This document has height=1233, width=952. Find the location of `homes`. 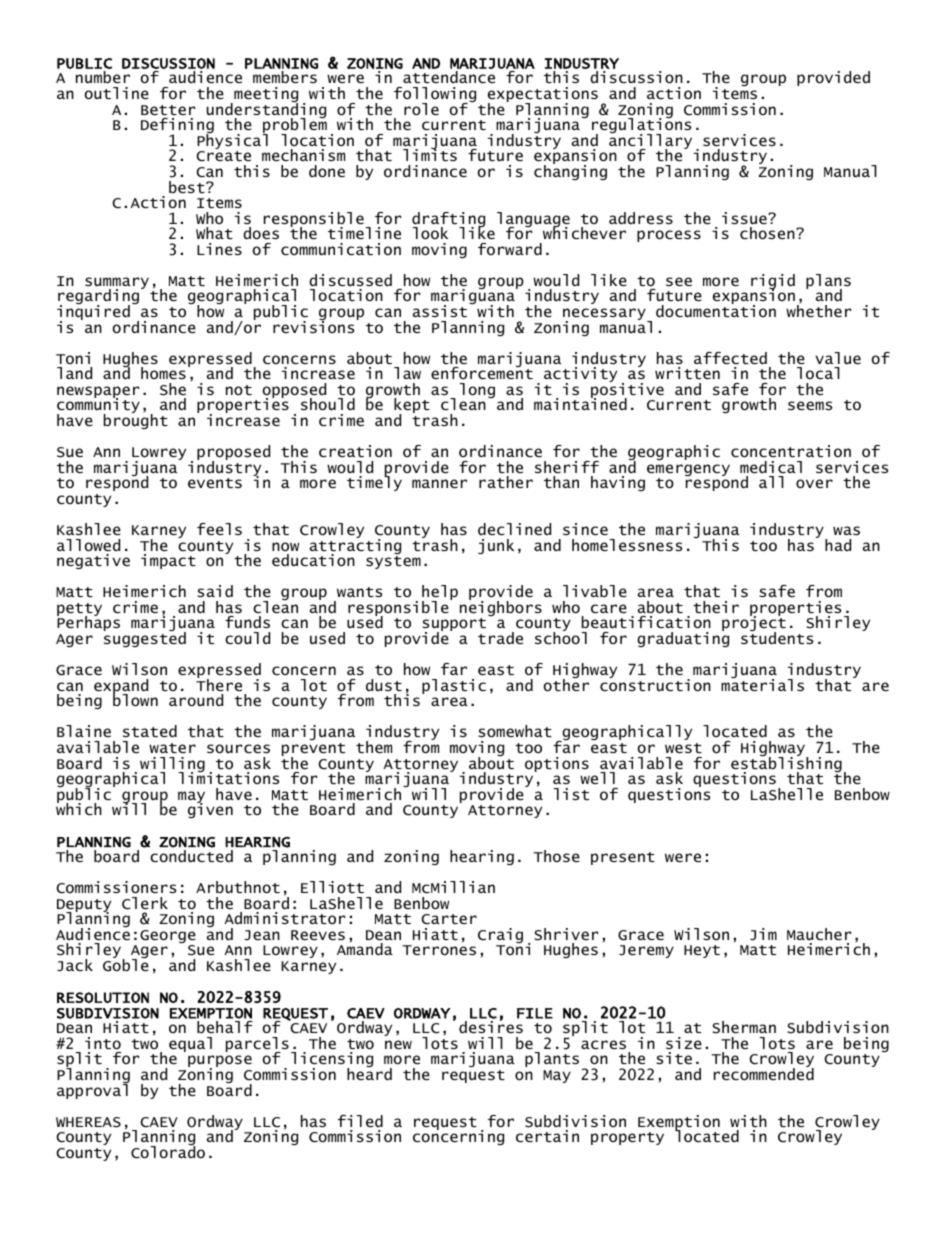

homes is located at coordinates (163, 373).
